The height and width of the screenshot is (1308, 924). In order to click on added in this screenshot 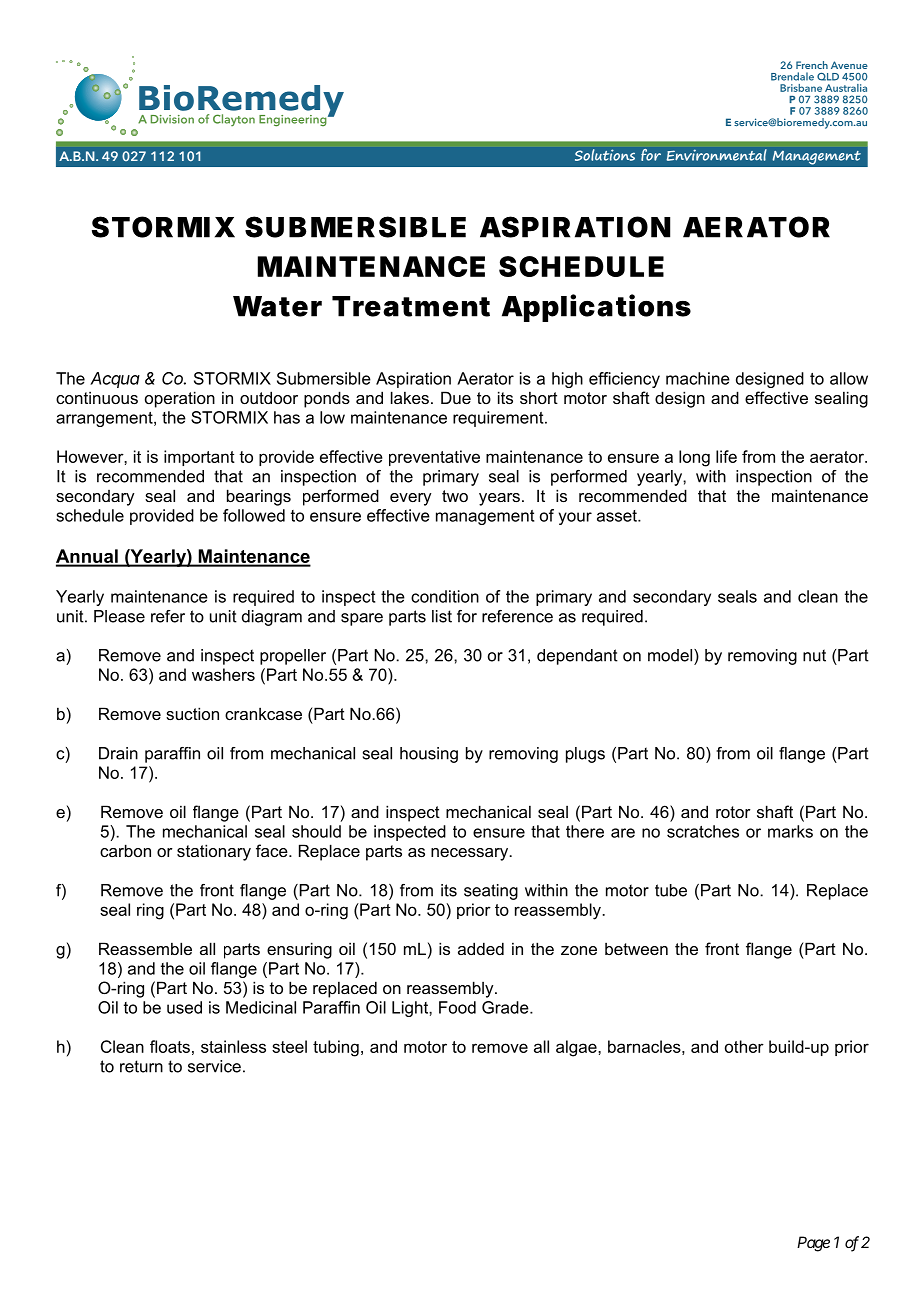, I will do `click(481, 948)`.
